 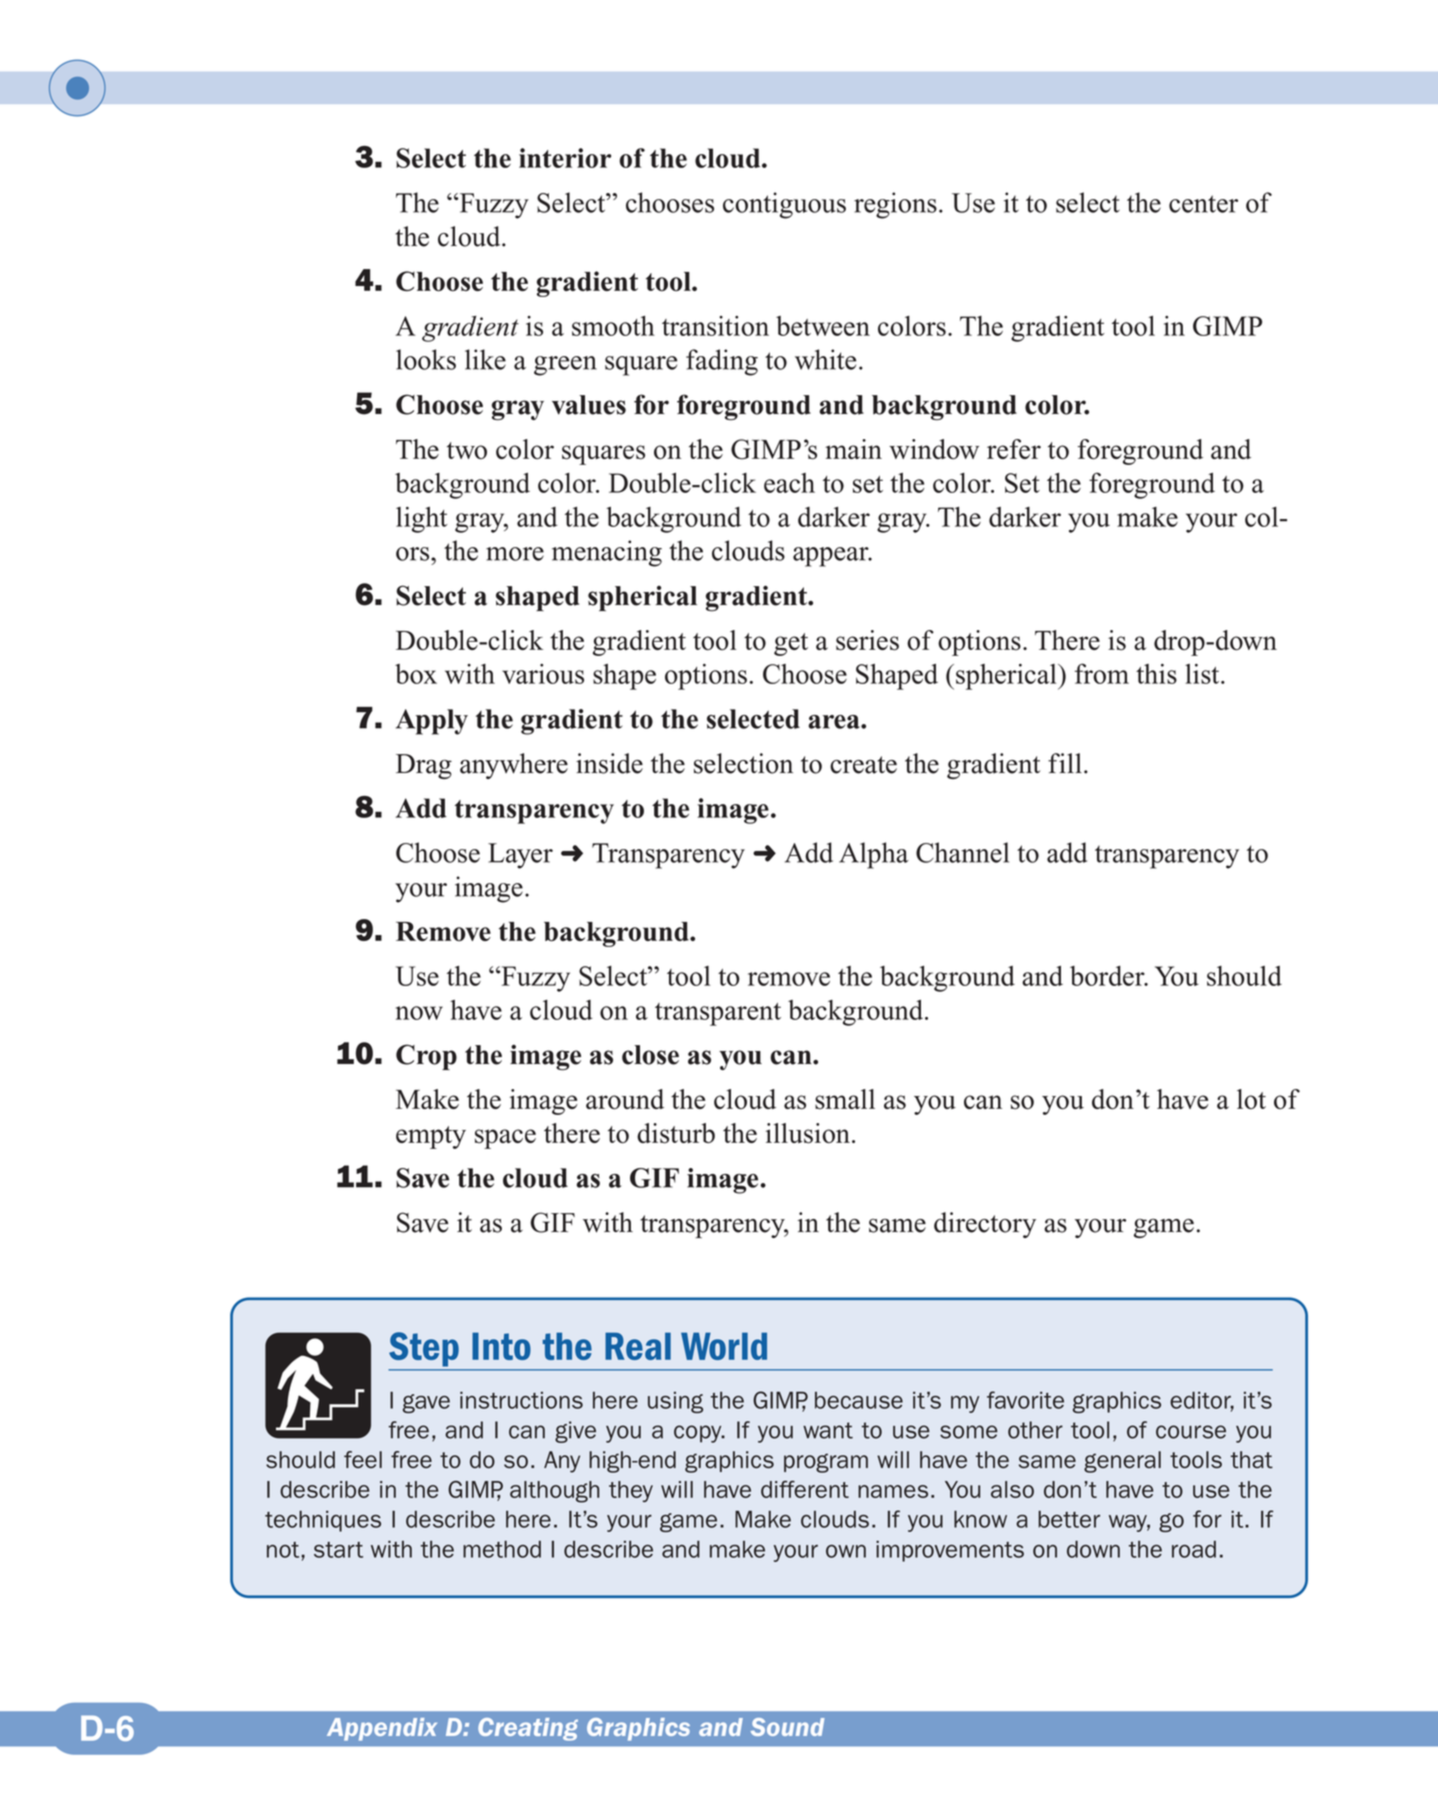 I want to click on center, so click(x=1203, y=204).
